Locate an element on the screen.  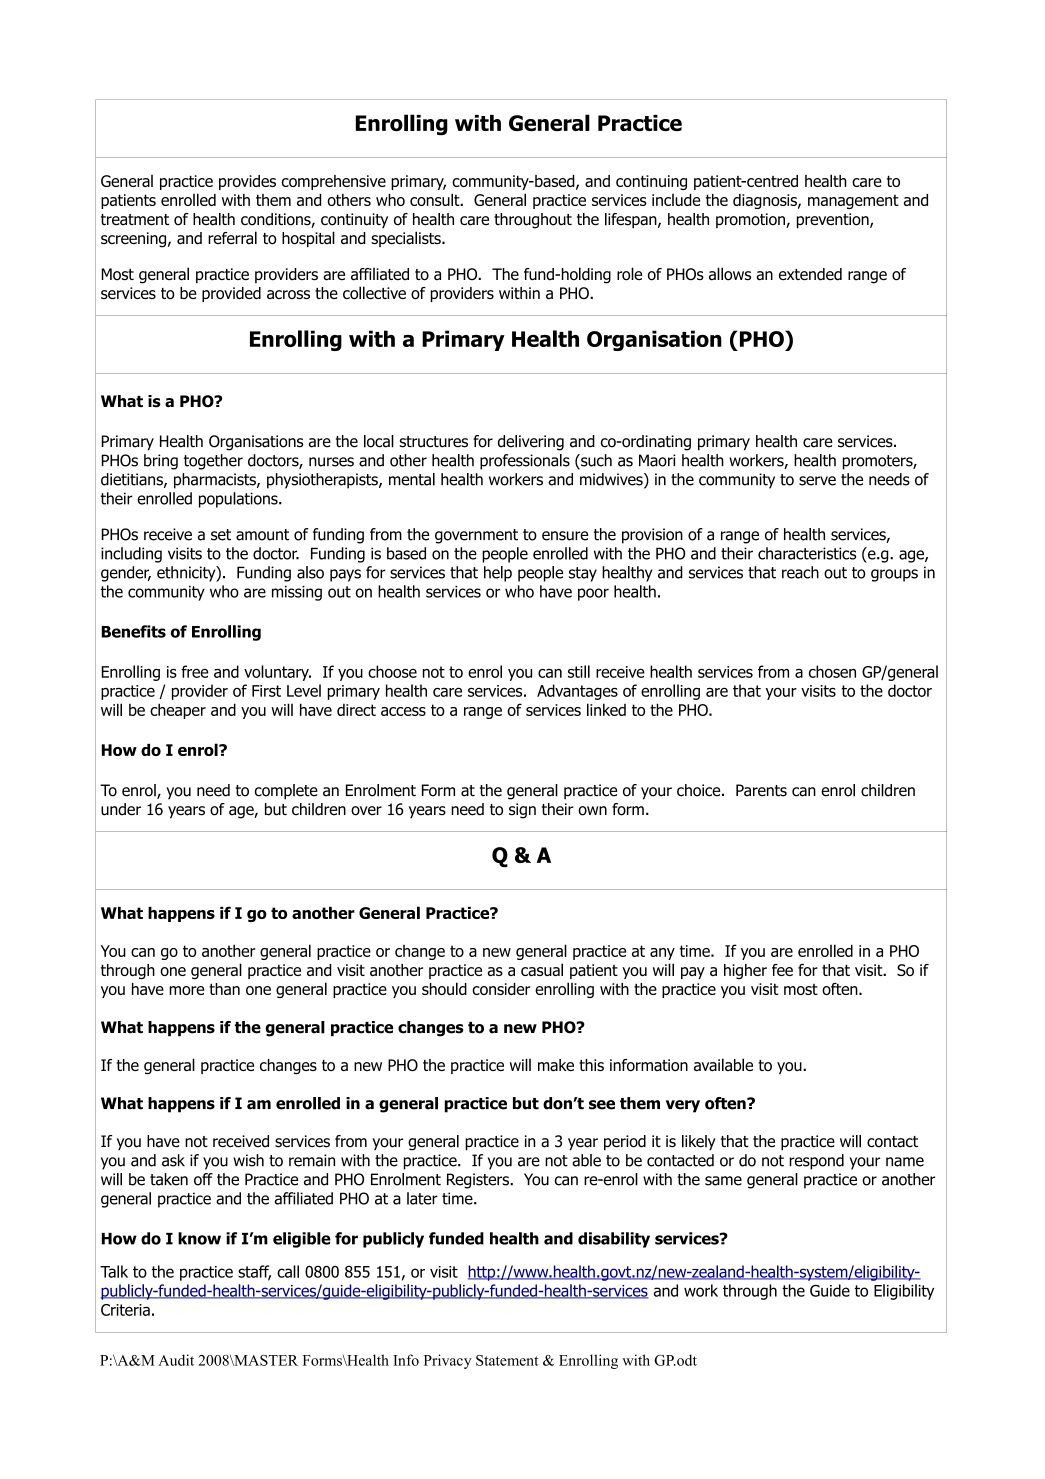
specialists is located at coordinates (407, 239).
